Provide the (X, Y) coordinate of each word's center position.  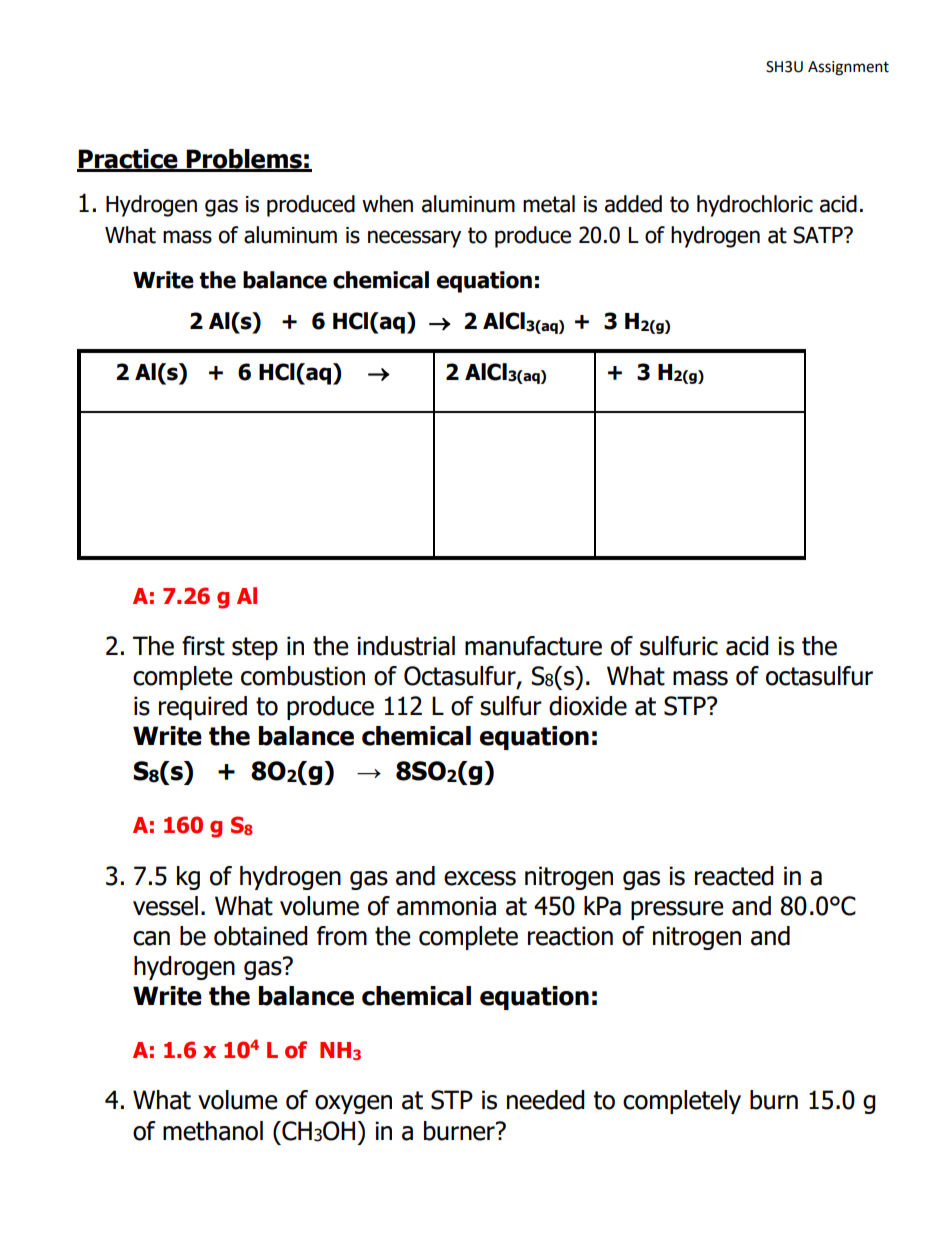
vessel (165, 906)
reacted (734, 876)
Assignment (848, 68)
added (633, 204)
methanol (213, 1131)
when (387, 204)
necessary (414, 239)
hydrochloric (755, 206)
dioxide (588, 706)
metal (549, 204)
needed (546, 1100)
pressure (677, 910)
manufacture (533, 646)
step (255, 648)
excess (480, 878)
